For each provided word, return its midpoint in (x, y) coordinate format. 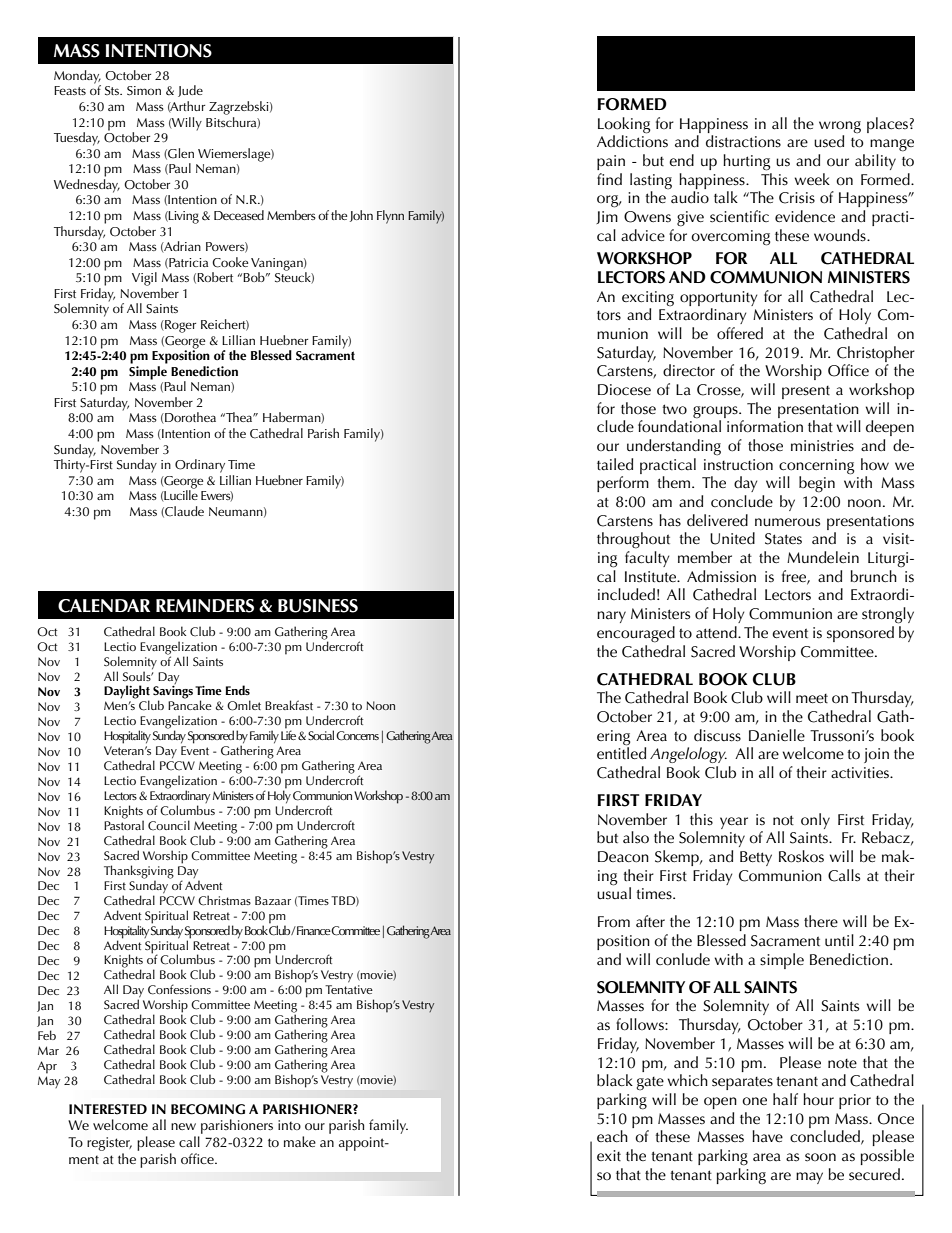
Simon (144, 91)
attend (717, 632)
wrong (840, 127)
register (109, 1145)
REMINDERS (205, 606)
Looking (624, 125)
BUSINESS (318, 606)
